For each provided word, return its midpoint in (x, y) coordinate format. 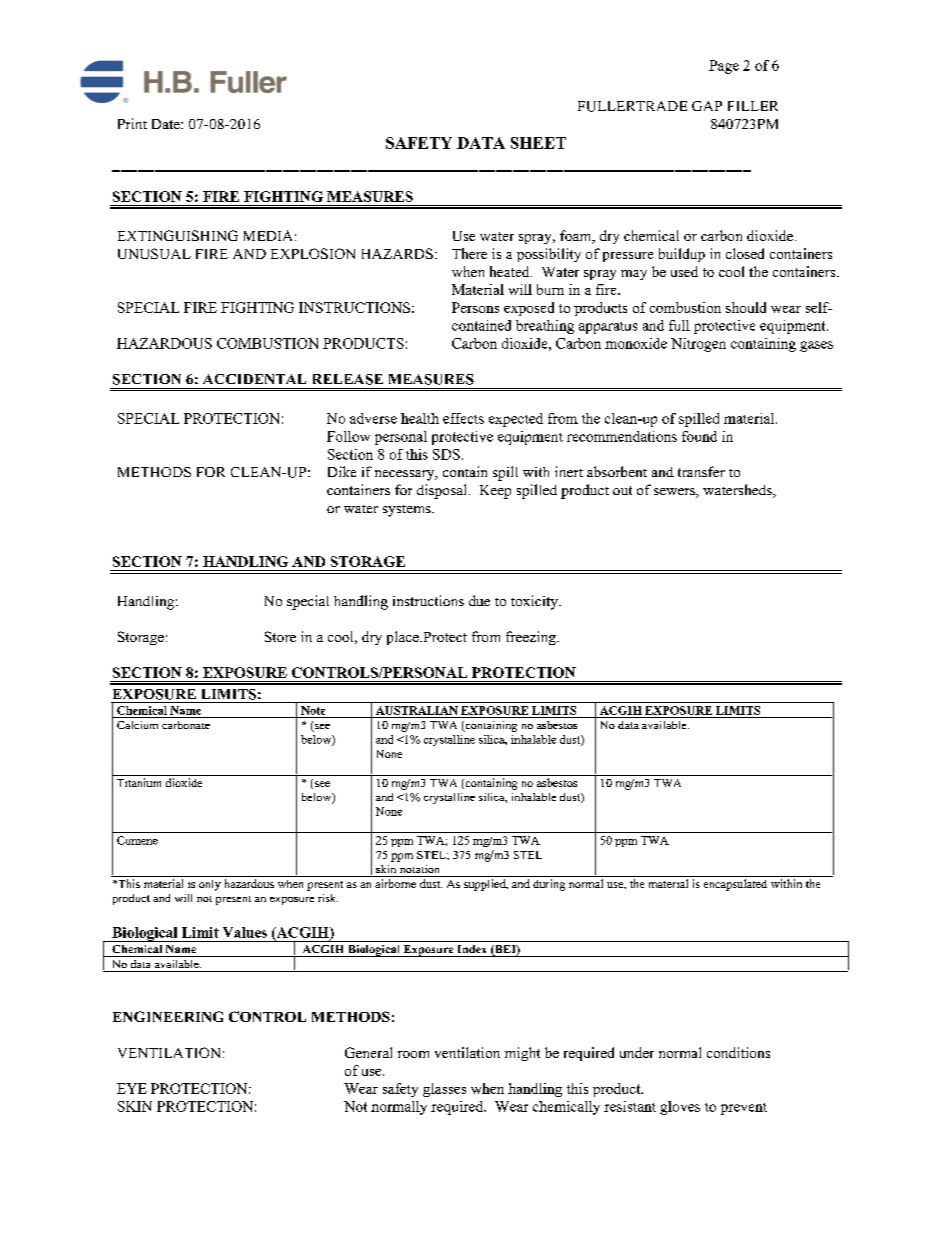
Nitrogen (698, 345)
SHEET (538, 143)
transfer (701, 471)
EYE (132, 1088)
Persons (475, 307)
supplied (486, 885)
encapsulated (735, 885)
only (210, 885)
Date (167, 124)
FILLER (753, 106)
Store (280, 636)
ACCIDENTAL (254, 379)
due (479, 600)
